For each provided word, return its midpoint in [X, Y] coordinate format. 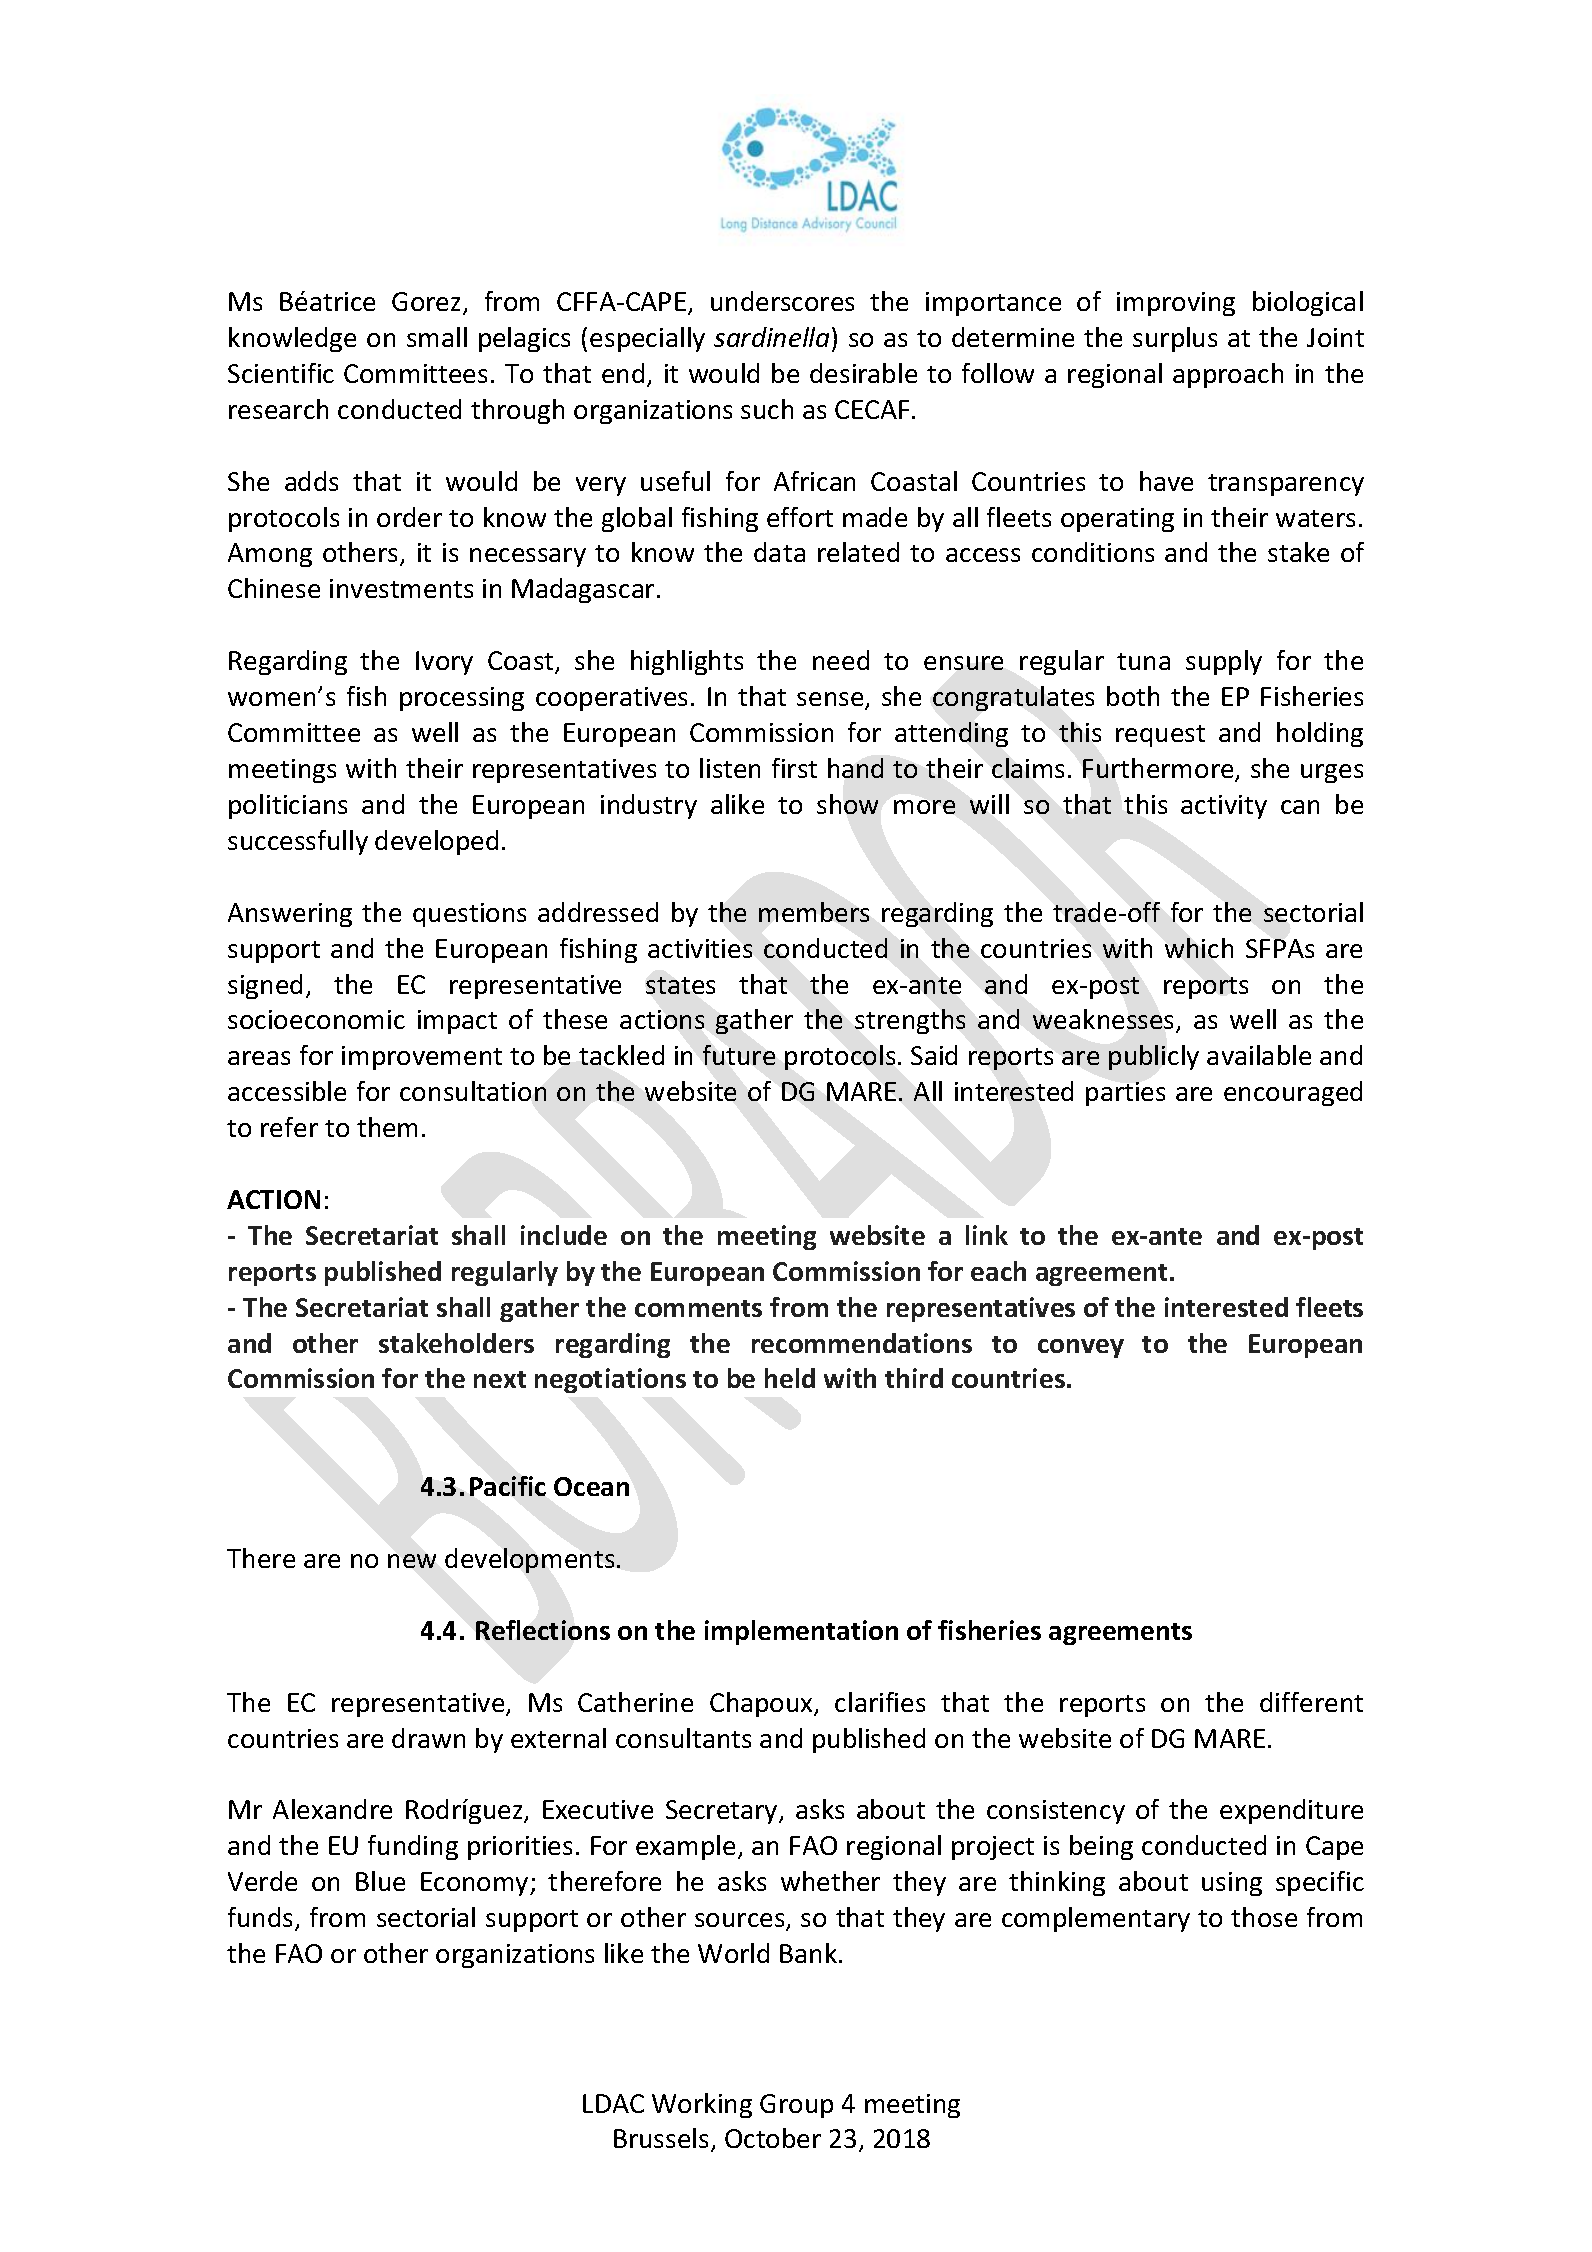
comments [698, 1308]
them [387, 1127]
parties [1125, 1094]
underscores [782, 301]
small [437, 337]
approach [1228, 375]
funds [260, 1917]
